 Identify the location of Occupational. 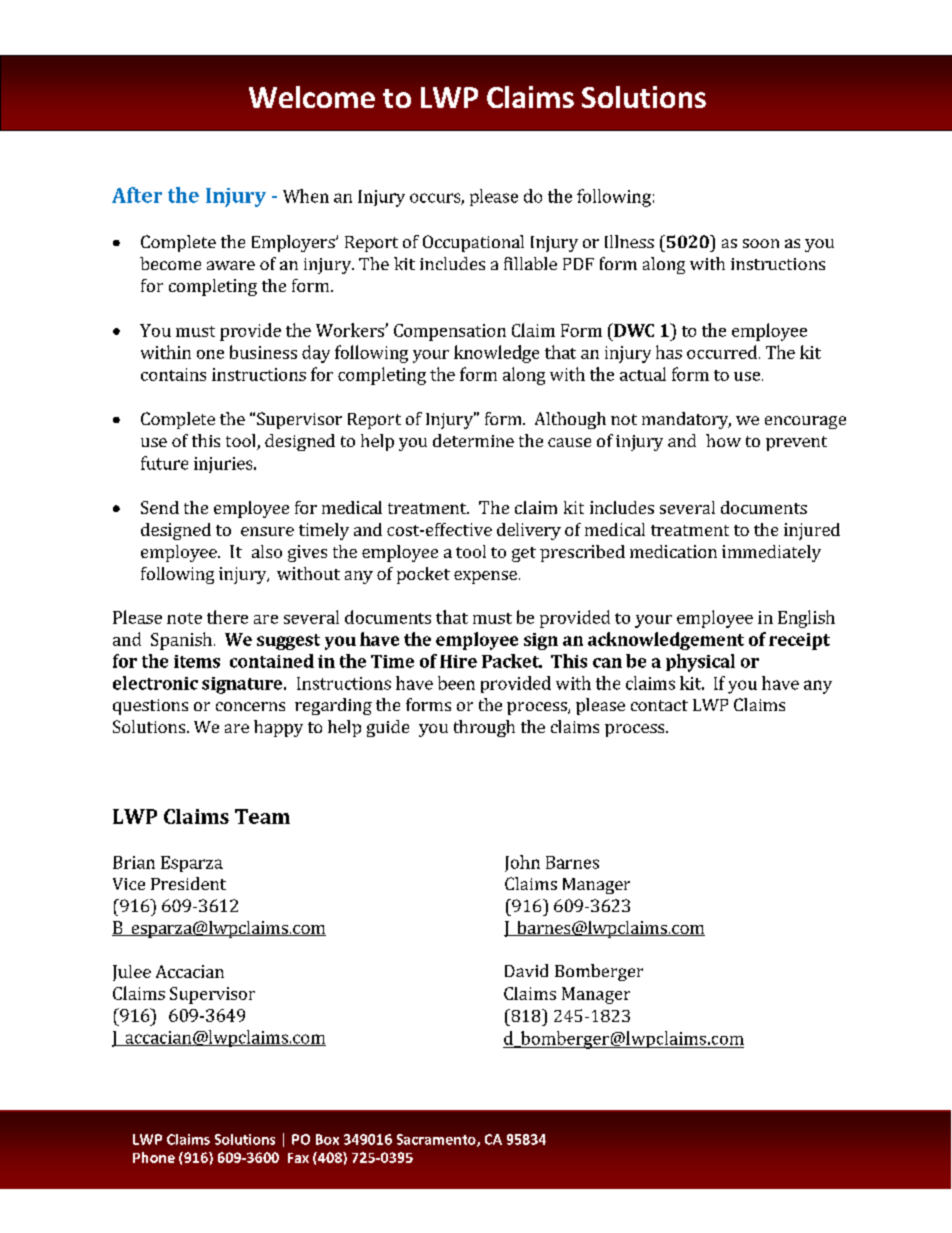
(473, 243).
